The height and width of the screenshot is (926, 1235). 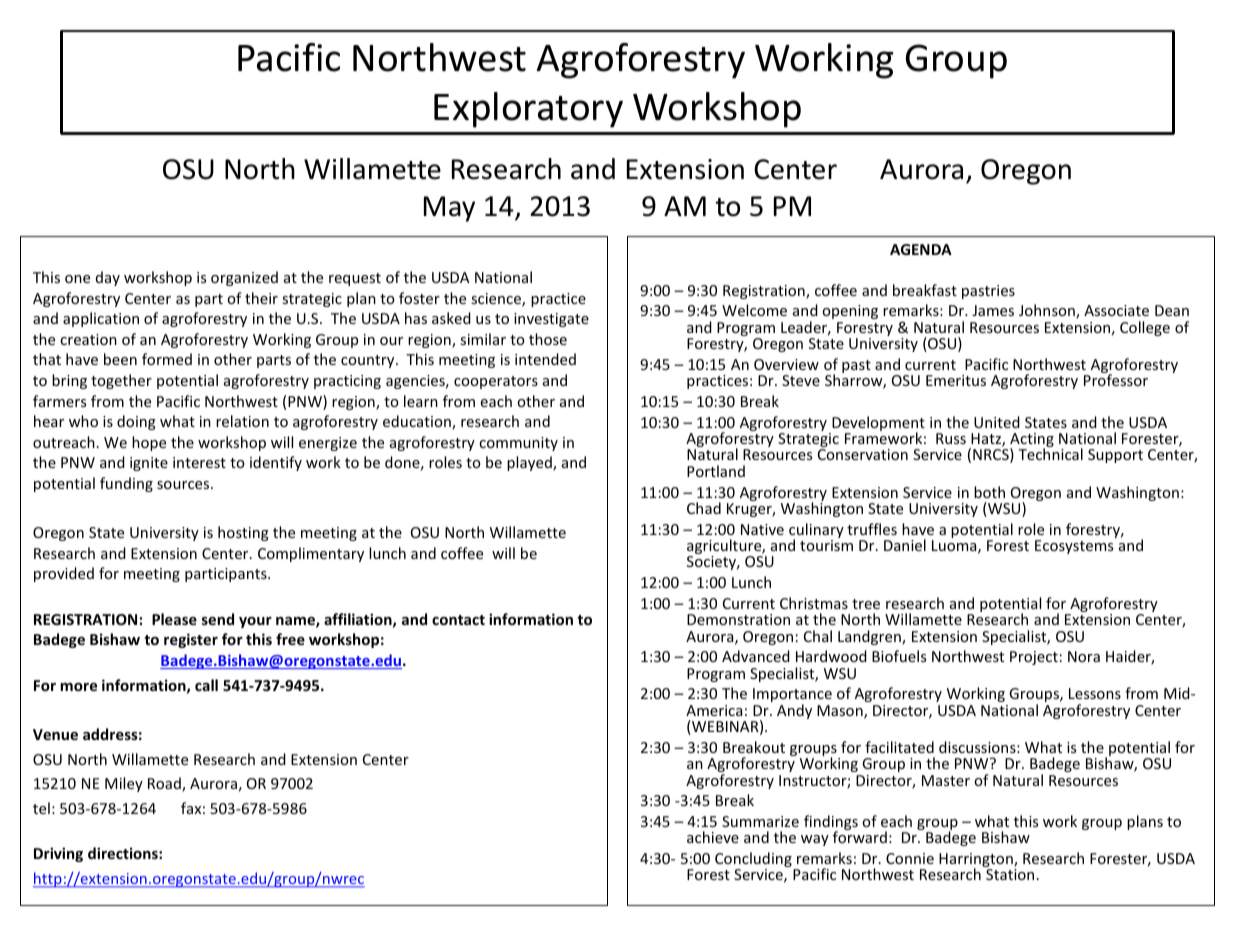 What do you see at coordinates (449, 209) in the screenshot?
I see `May` at bounding box center [449, 209].
